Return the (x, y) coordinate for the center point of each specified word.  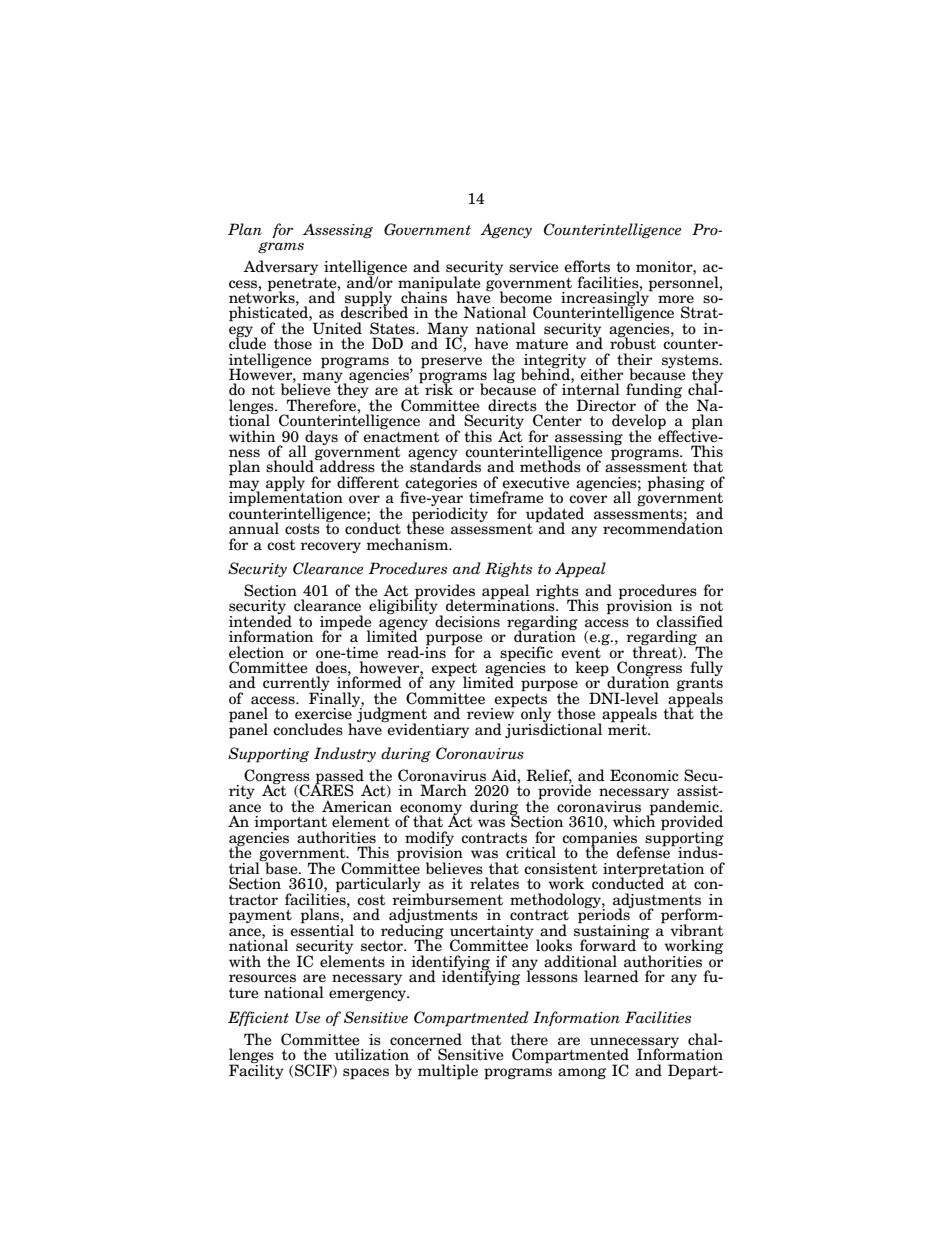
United (336, 327)
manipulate (439, 284)
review (491, 713)
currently (296, 685)
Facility (256, 1070)
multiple (448, 1072)
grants (700, 685)
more (676, 299)
